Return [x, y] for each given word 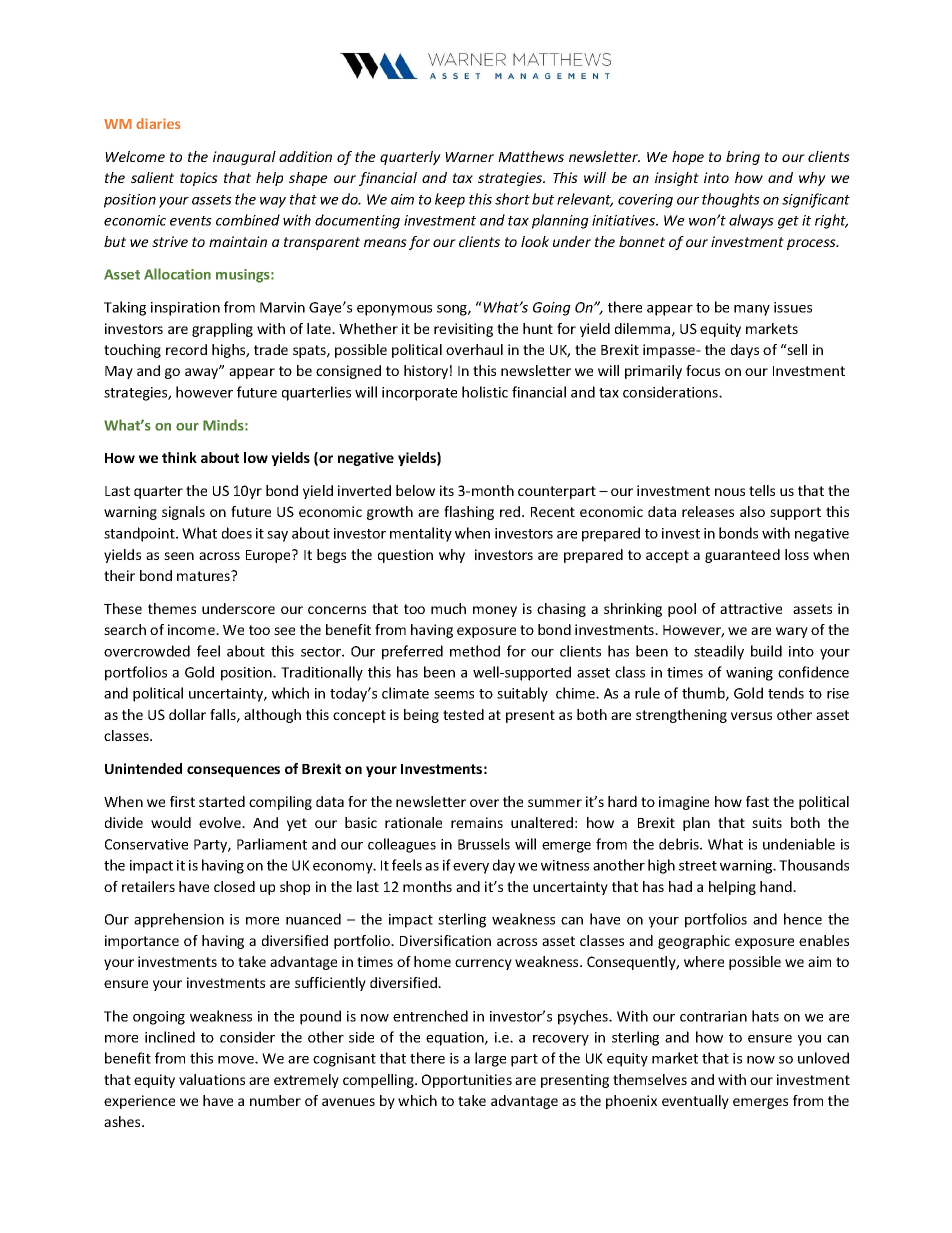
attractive [751, 608]
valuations [212, 1079]
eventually [695, 1102]
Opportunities [467, 1081]
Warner [469, 157]
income [192, 629]
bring [743, 158]
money [495, 611]
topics [199, 179]
